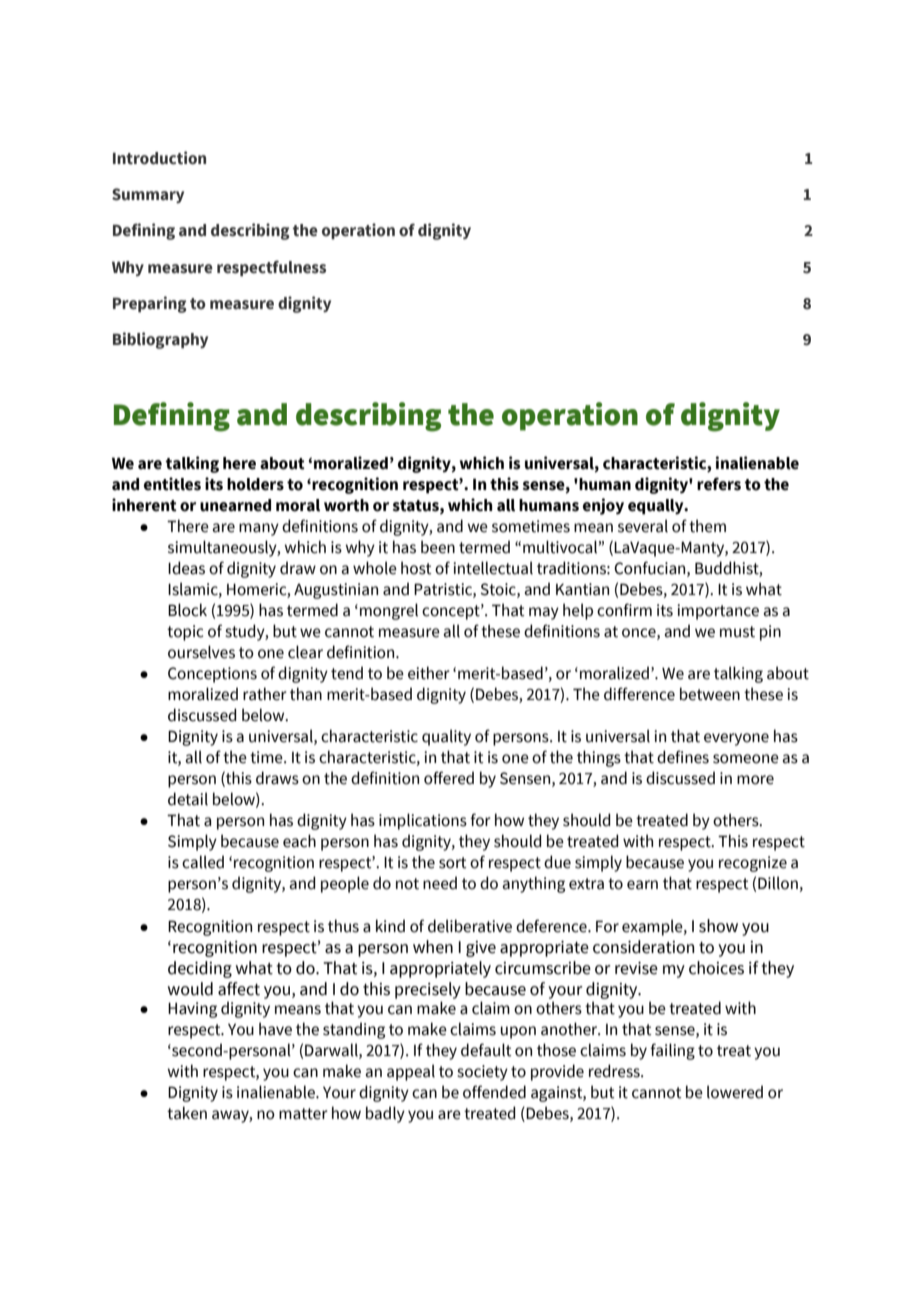 The width and height of the screenshot is (924, 1308). I want to click on Summary, so click(148, 195).
